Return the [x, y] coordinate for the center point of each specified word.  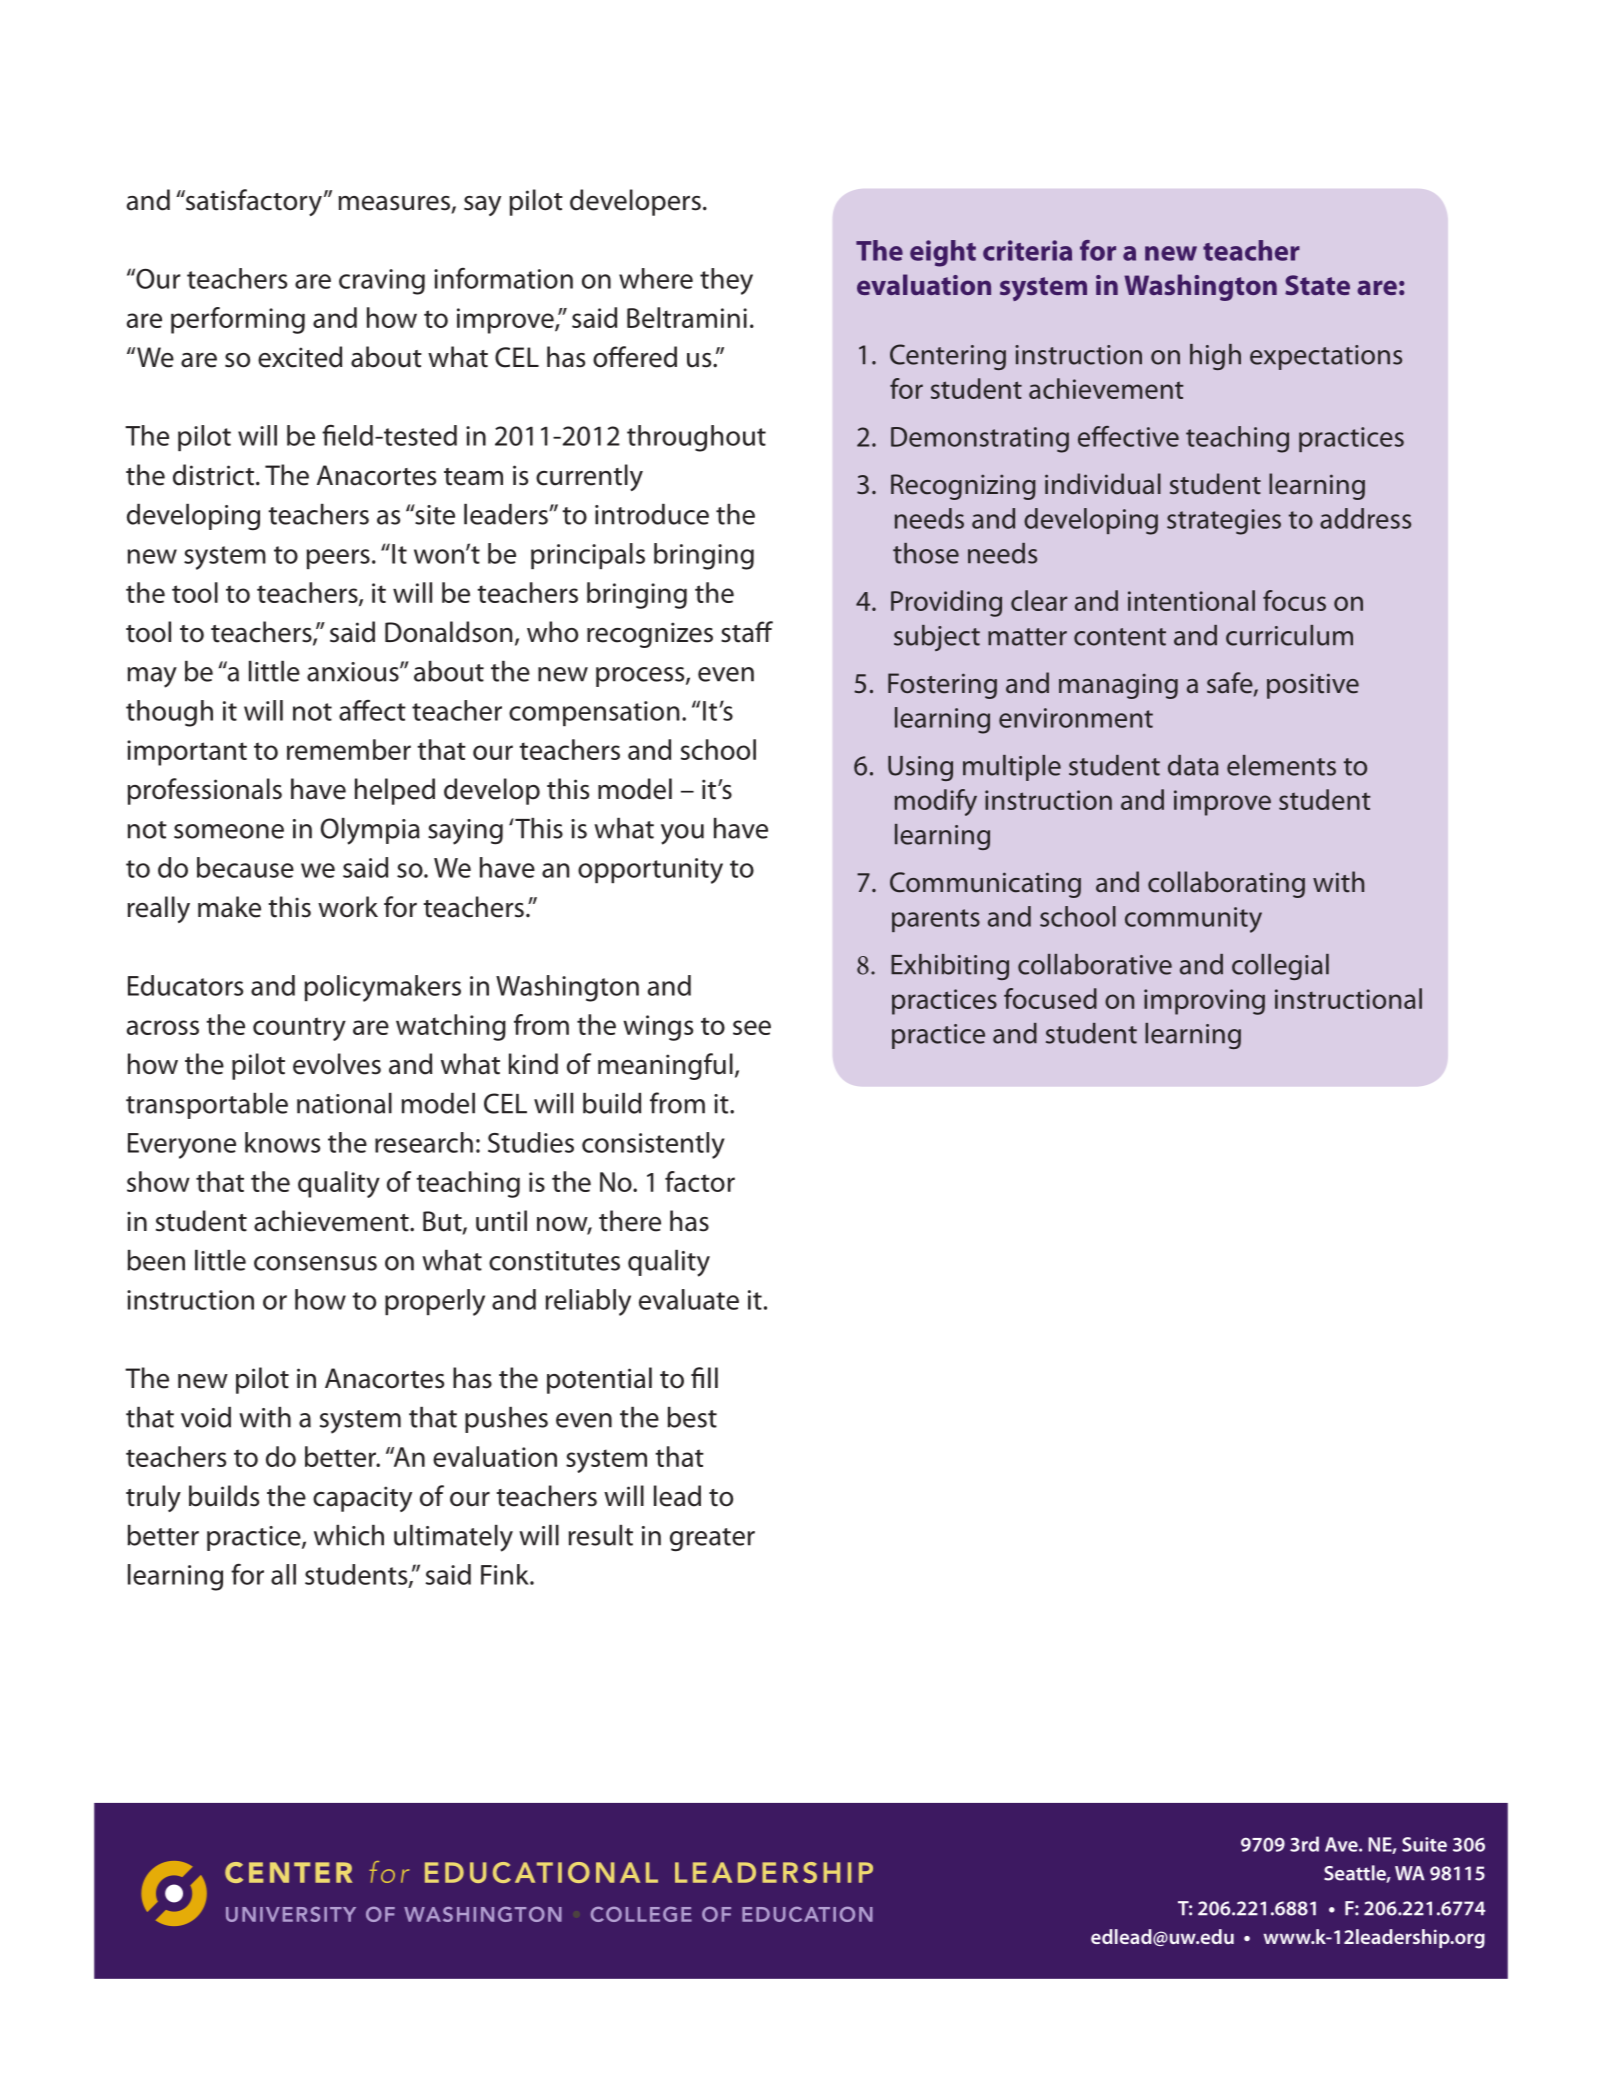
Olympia [370, 831]
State [1317, 285]
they [726, 281]
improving [1204, 1002]
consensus [315, 1263]
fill [704, 1377]
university [291, 1914]
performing [238, 320]
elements [1281, 765]
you [682, 834]
